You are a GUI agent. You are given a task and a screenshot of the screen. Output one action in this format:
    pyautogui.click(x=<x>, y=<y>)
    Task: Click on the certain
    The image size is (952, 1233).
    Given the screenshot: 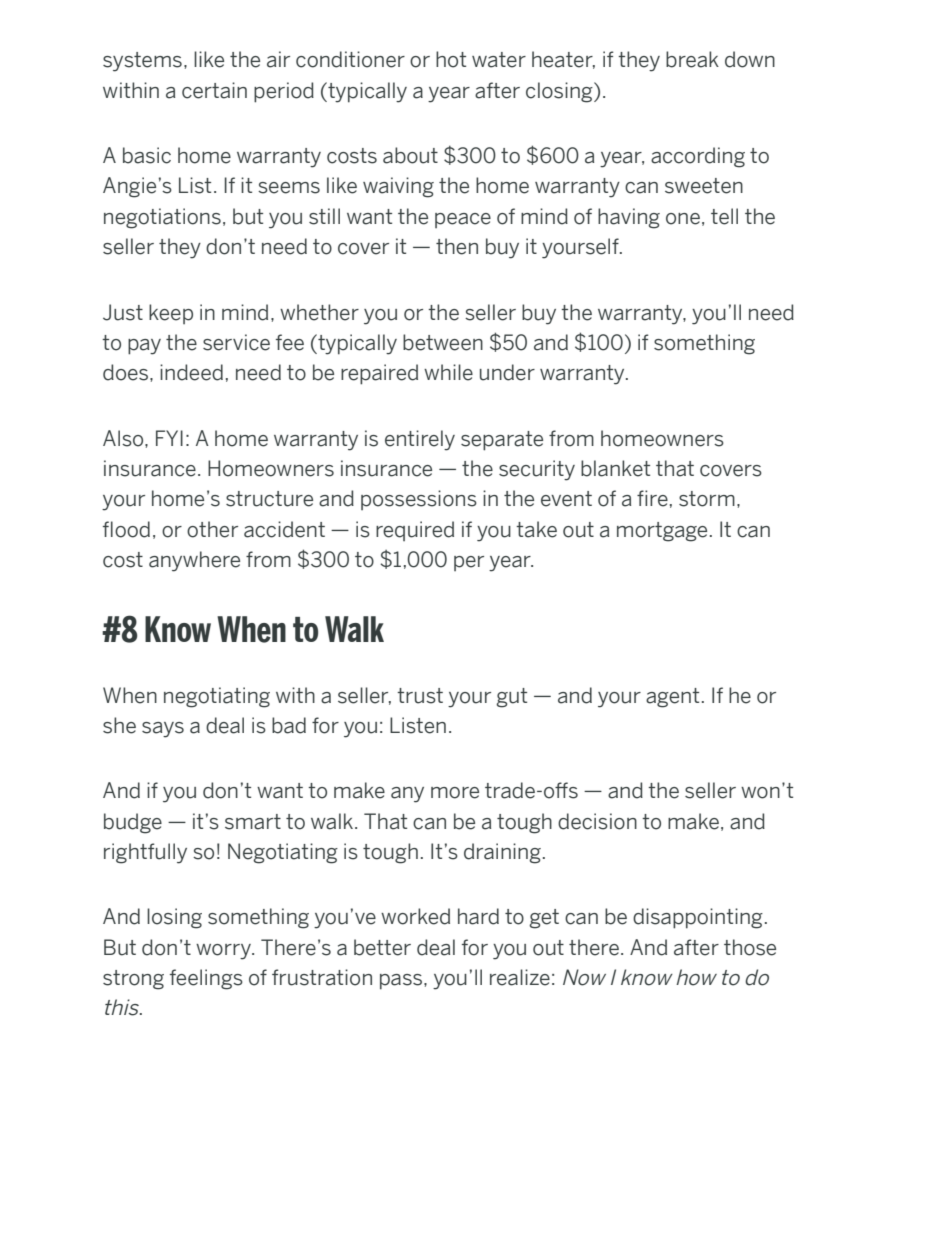 What is the action you would take?
    pyautogui.click(x=214, y=90)
